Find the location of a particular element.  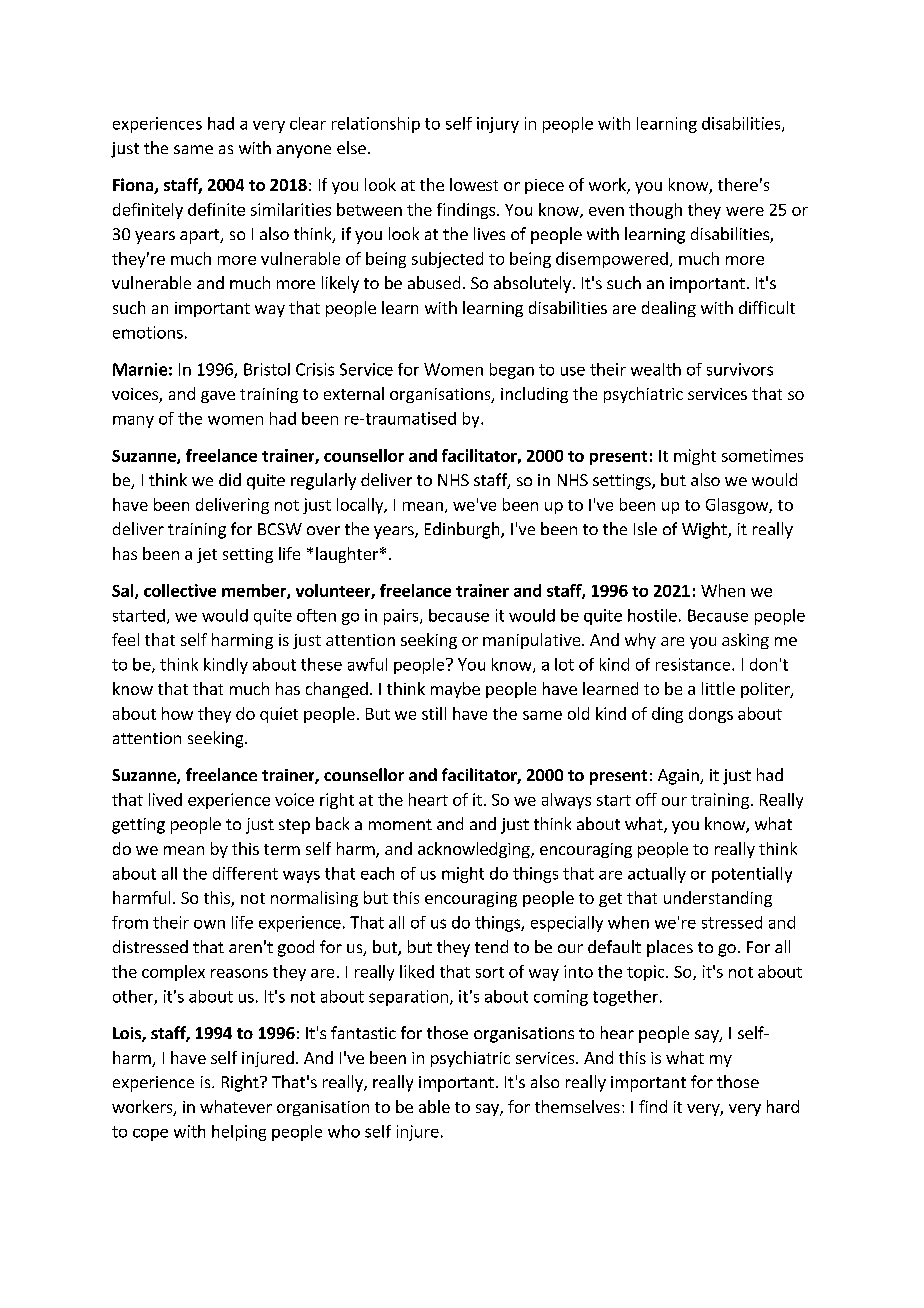

own is located at coordinates (209, 924).
